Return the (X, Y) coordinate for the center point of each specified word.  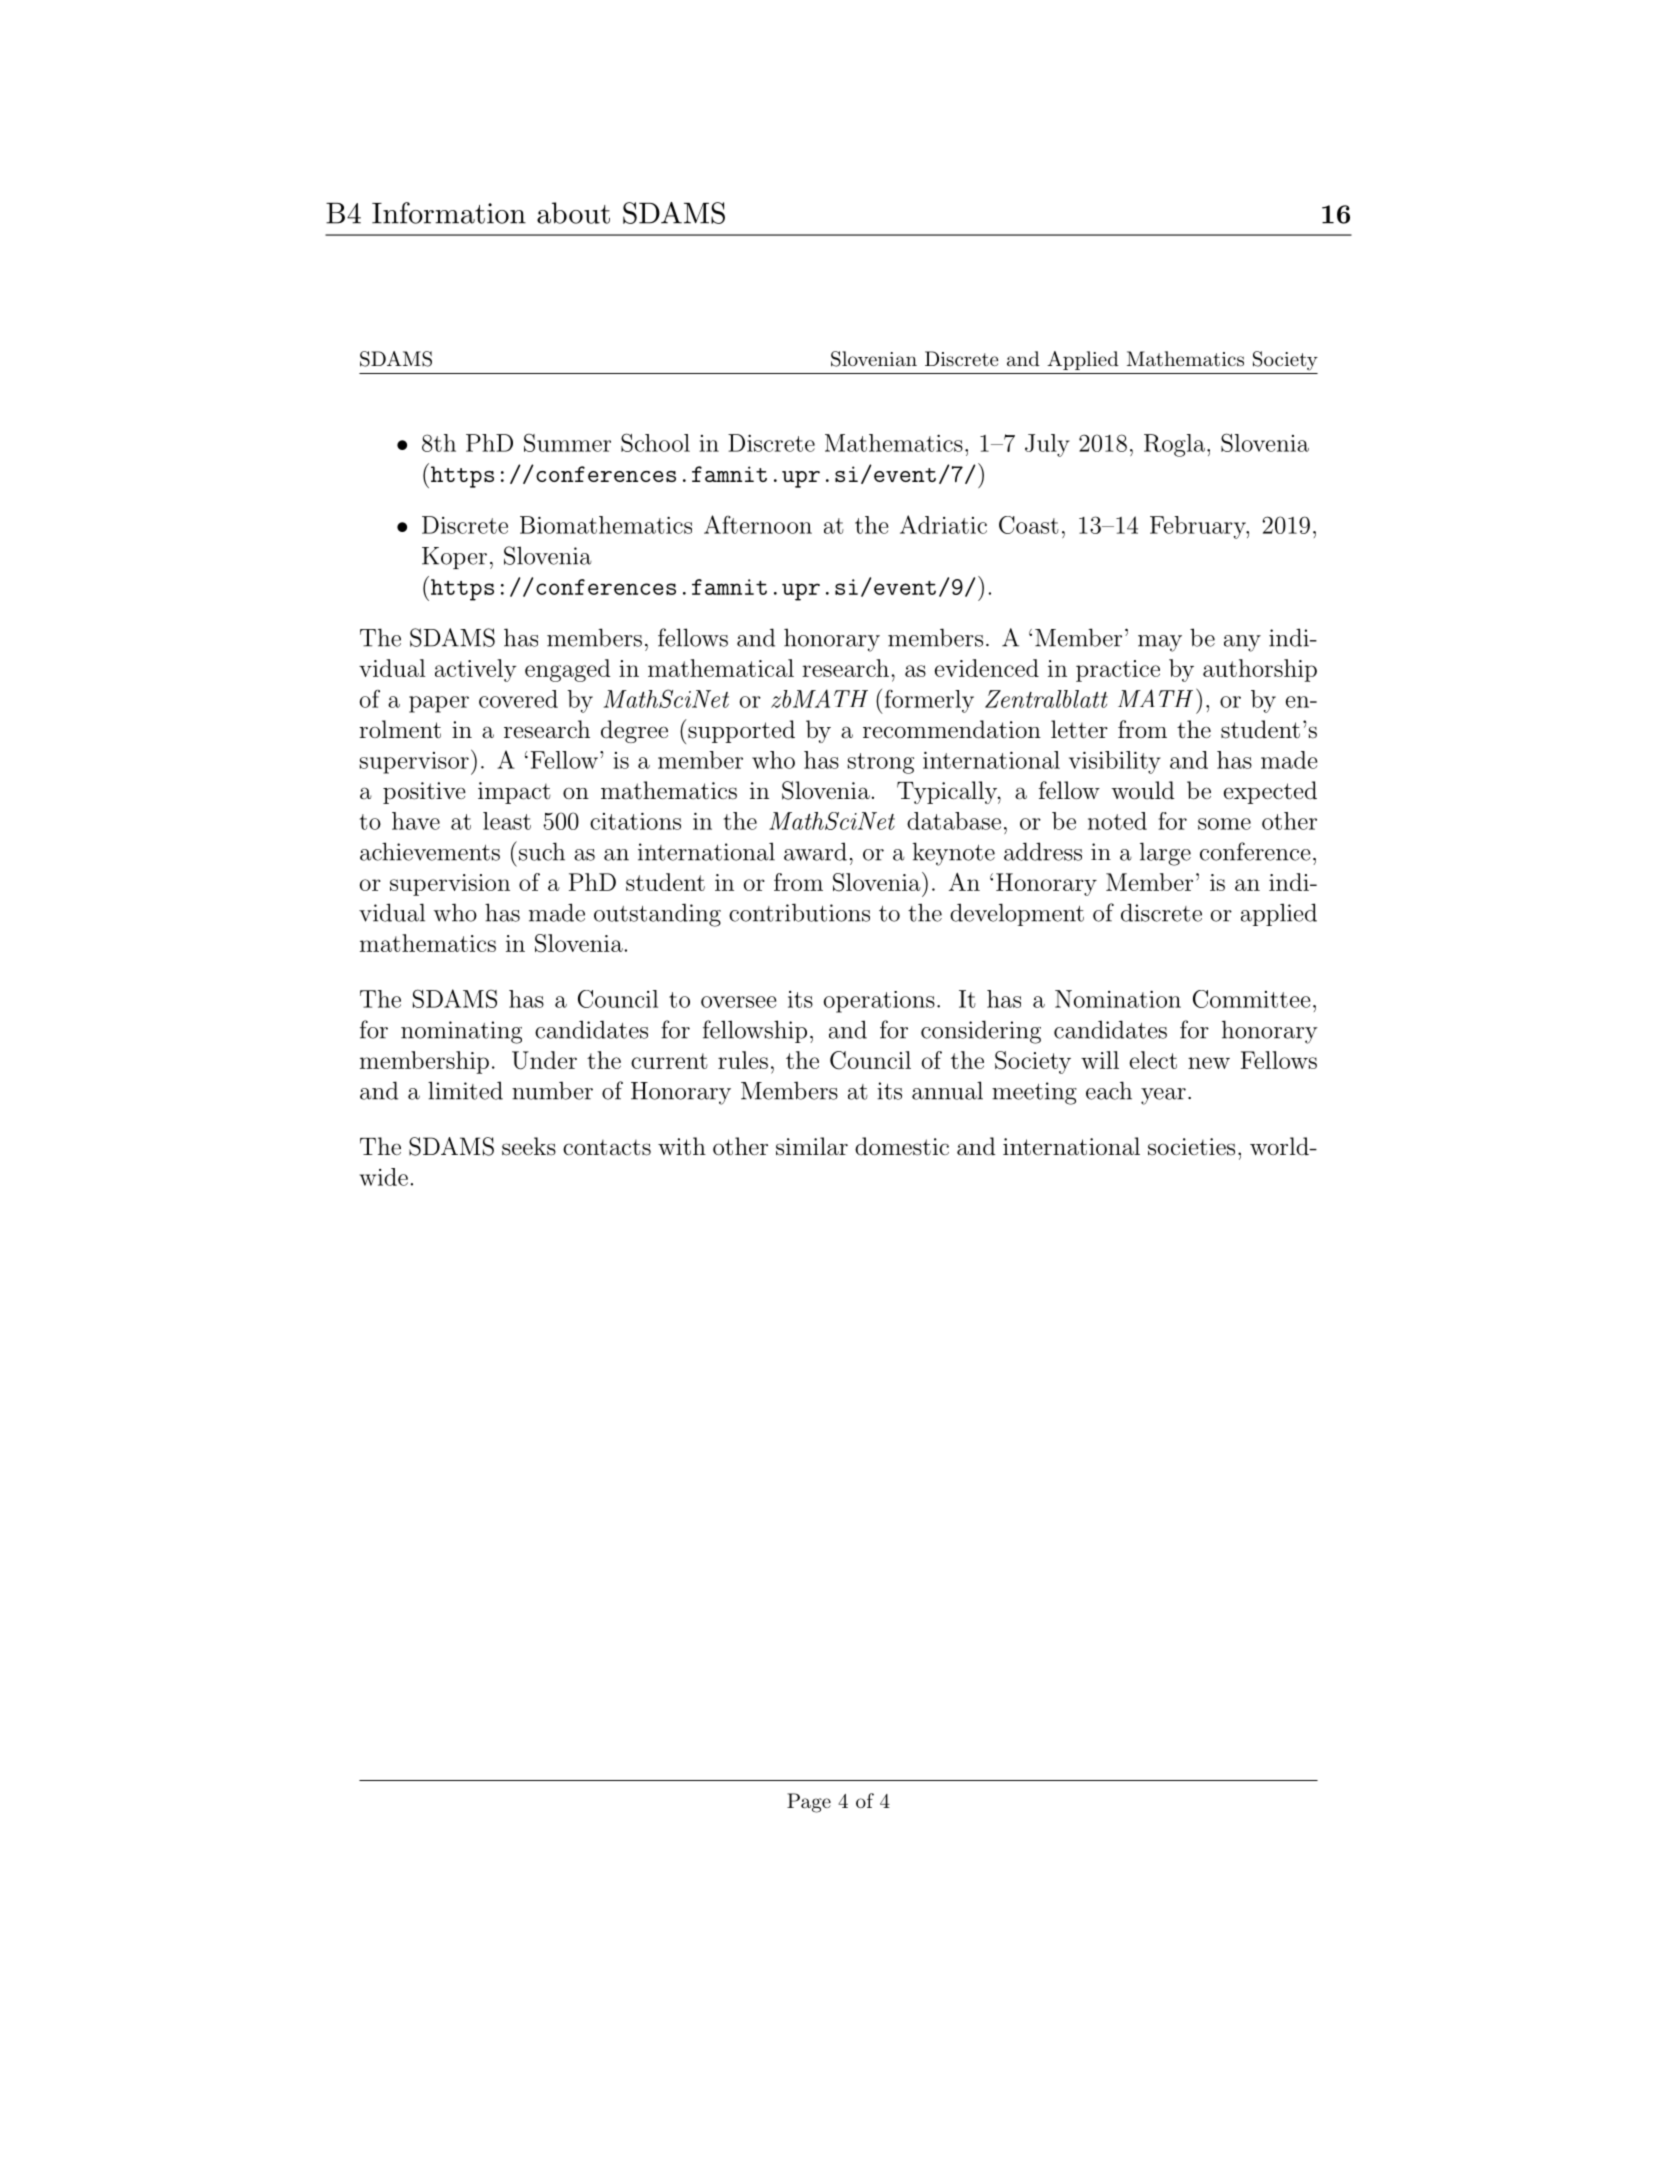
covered (518, 699)
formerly (928, 701)
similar (812, 1146)
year (1163, 1096)
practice (1118, 671)
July (1047, 445)
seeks (529, 1146)
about (573, 213)
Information (449, 213)
